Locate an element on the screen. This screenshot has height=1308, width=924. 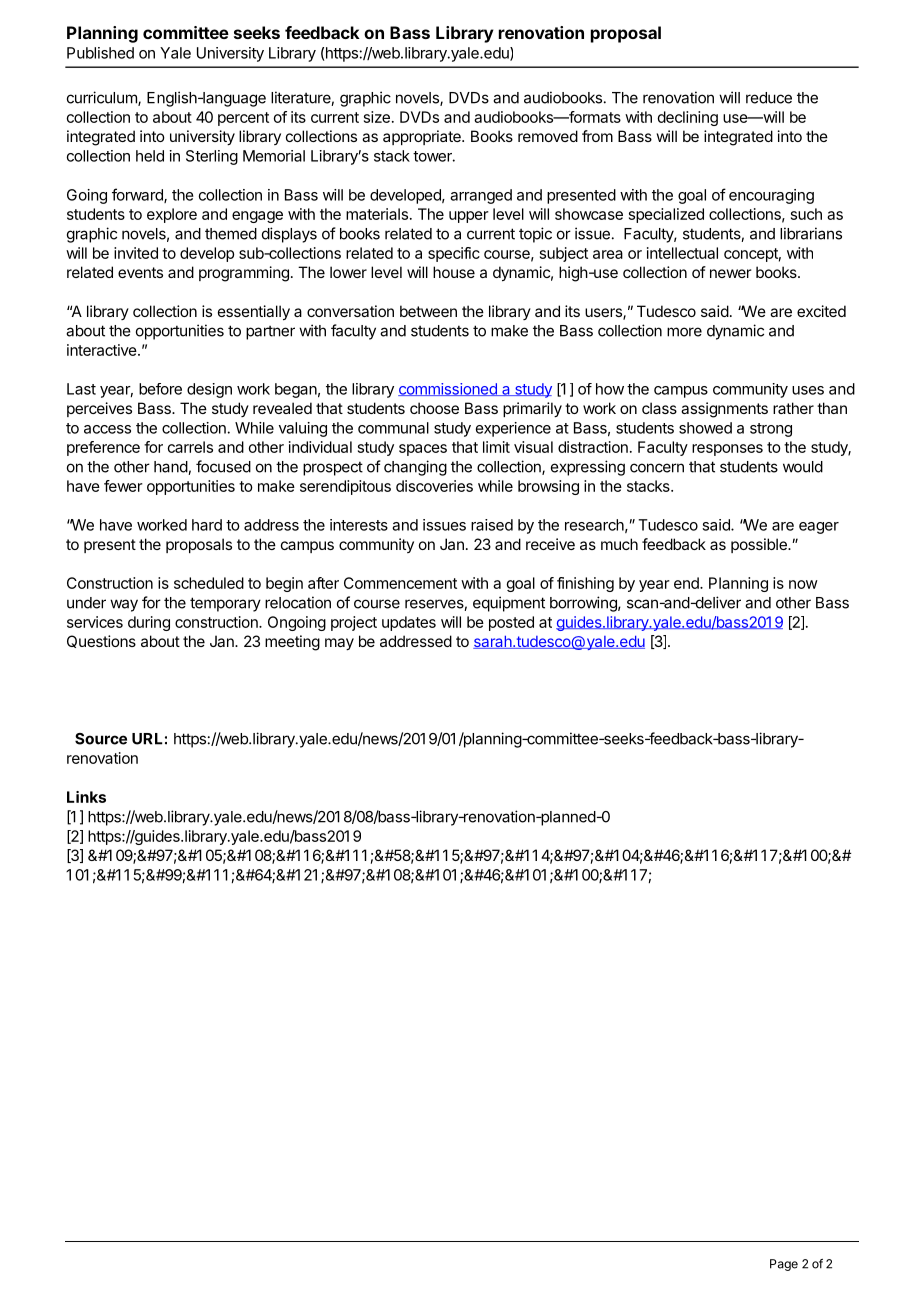
Page is located at coordinates (784, 1265).
